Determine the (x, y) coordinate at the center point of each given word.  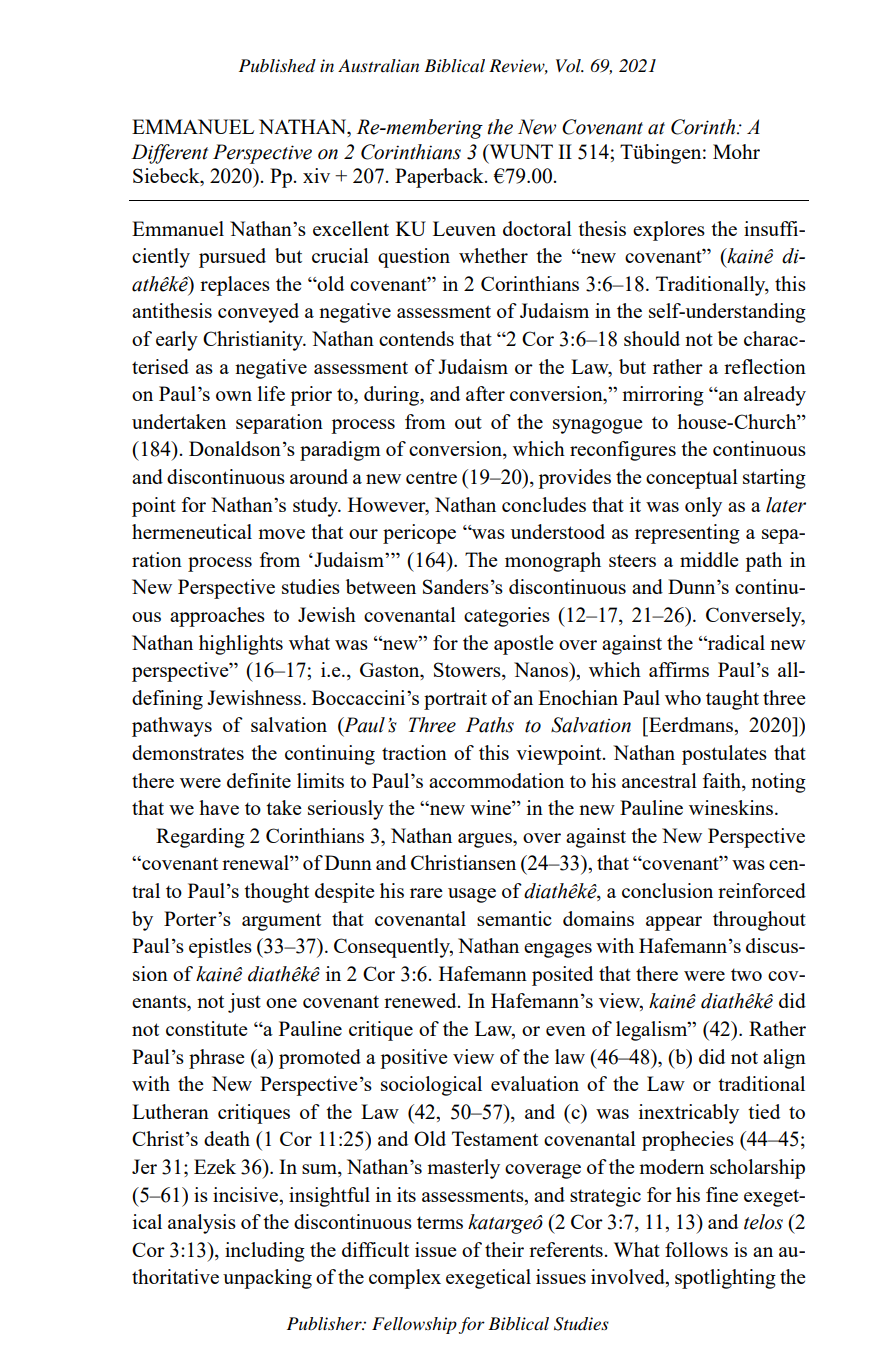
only (703, 507)
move (281, 534)
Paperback (440, 178)
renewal (256, 862)
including (265, 1252)
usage (472, 895)
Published (277, 66)
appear (674, 923)
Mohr (736, 151)
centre (431, 477)
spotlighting (725, 1279)
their (504, 1249)
